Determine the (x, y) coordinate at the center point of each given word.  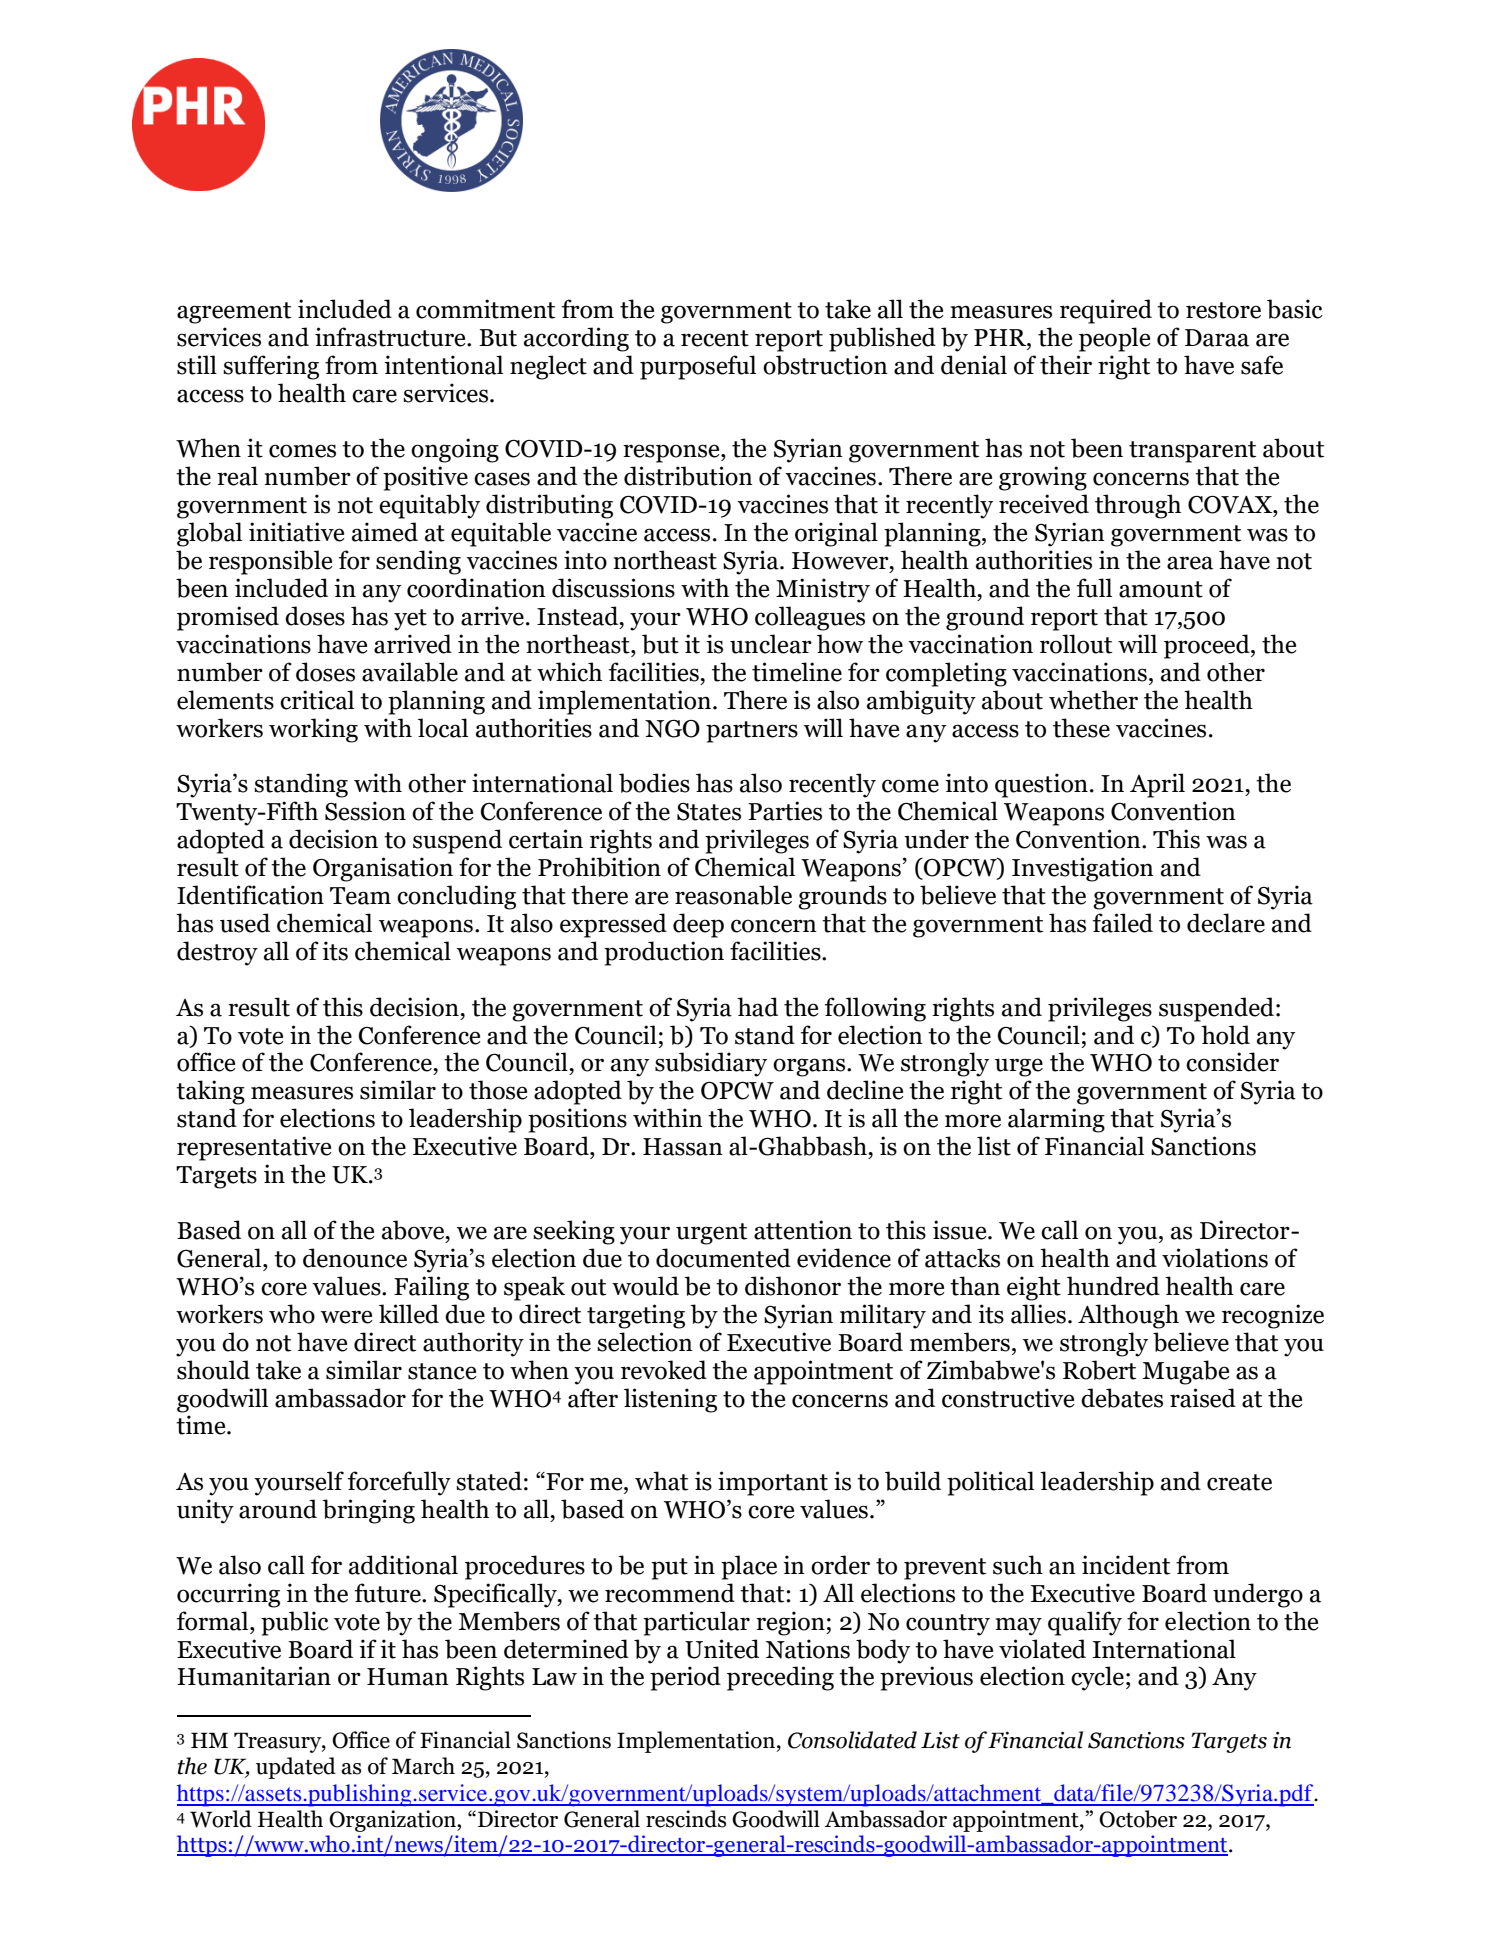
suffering (271, 367)
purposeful (698, 367)
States (709, 812)
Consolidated (852, 1740)
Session (365, 811)
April (1157, 785)
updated (296, 1768)
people (1115, 339)
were (347, 1317)
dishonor (793, 1286)
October (1138, 1819)
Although (1128, 1316)
